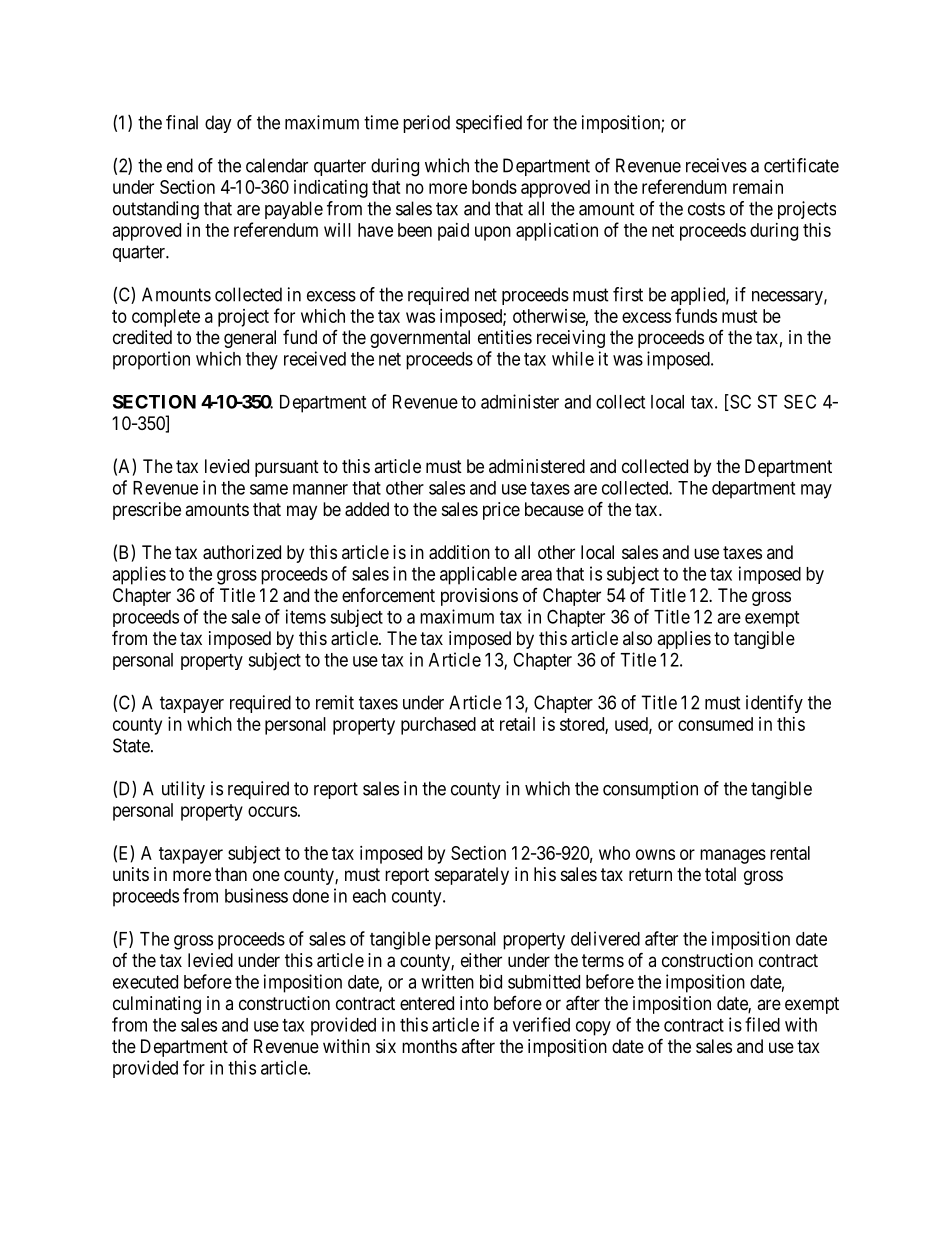 The height and width of the screenshot is (1233, 952). Describe the element at coordinates (474, 1003) in the screenshot. I see `into` at that location.
